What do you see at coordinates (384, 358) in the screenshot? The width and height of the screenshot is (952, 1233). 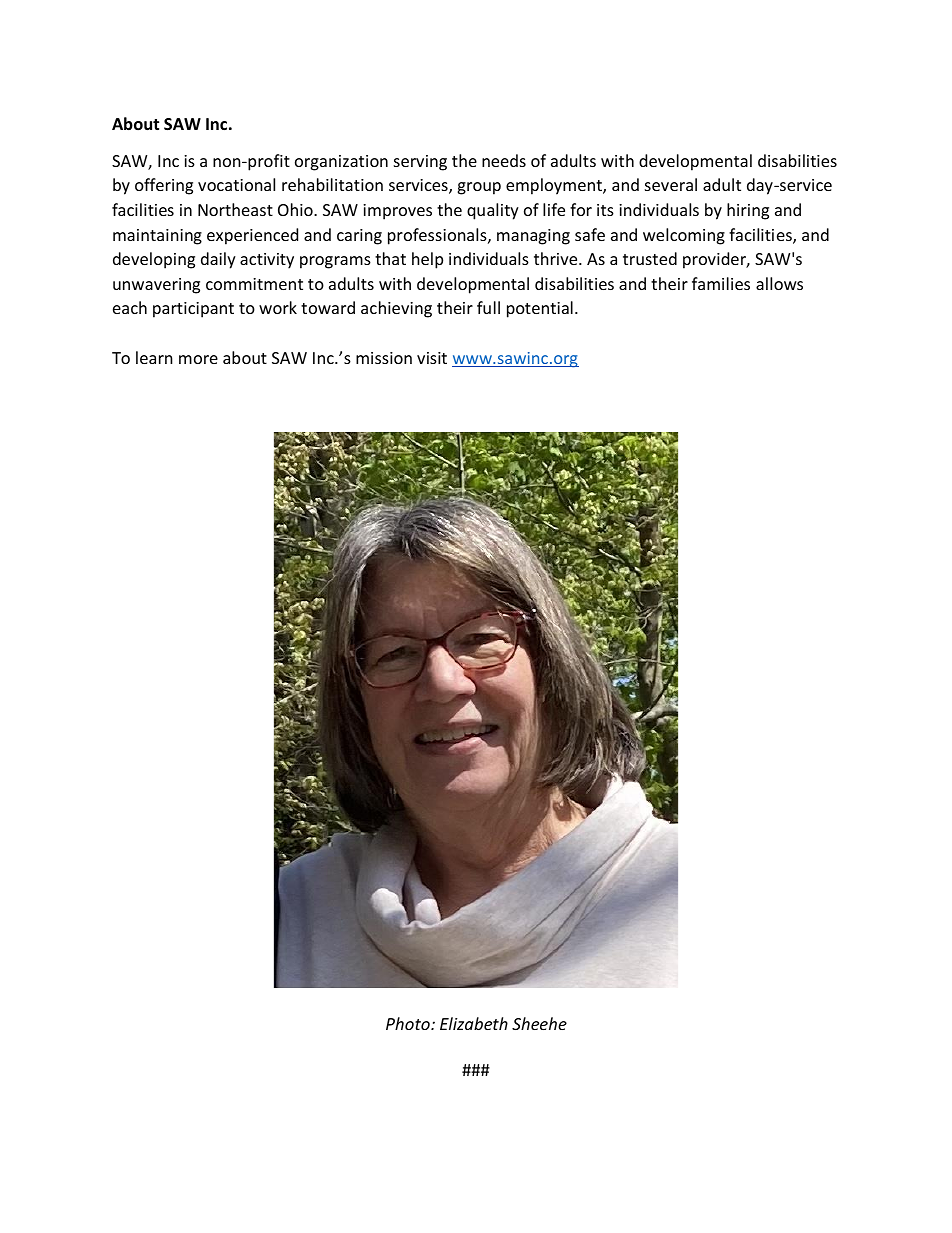 I see `mission` at bounding box center [384, 358].
